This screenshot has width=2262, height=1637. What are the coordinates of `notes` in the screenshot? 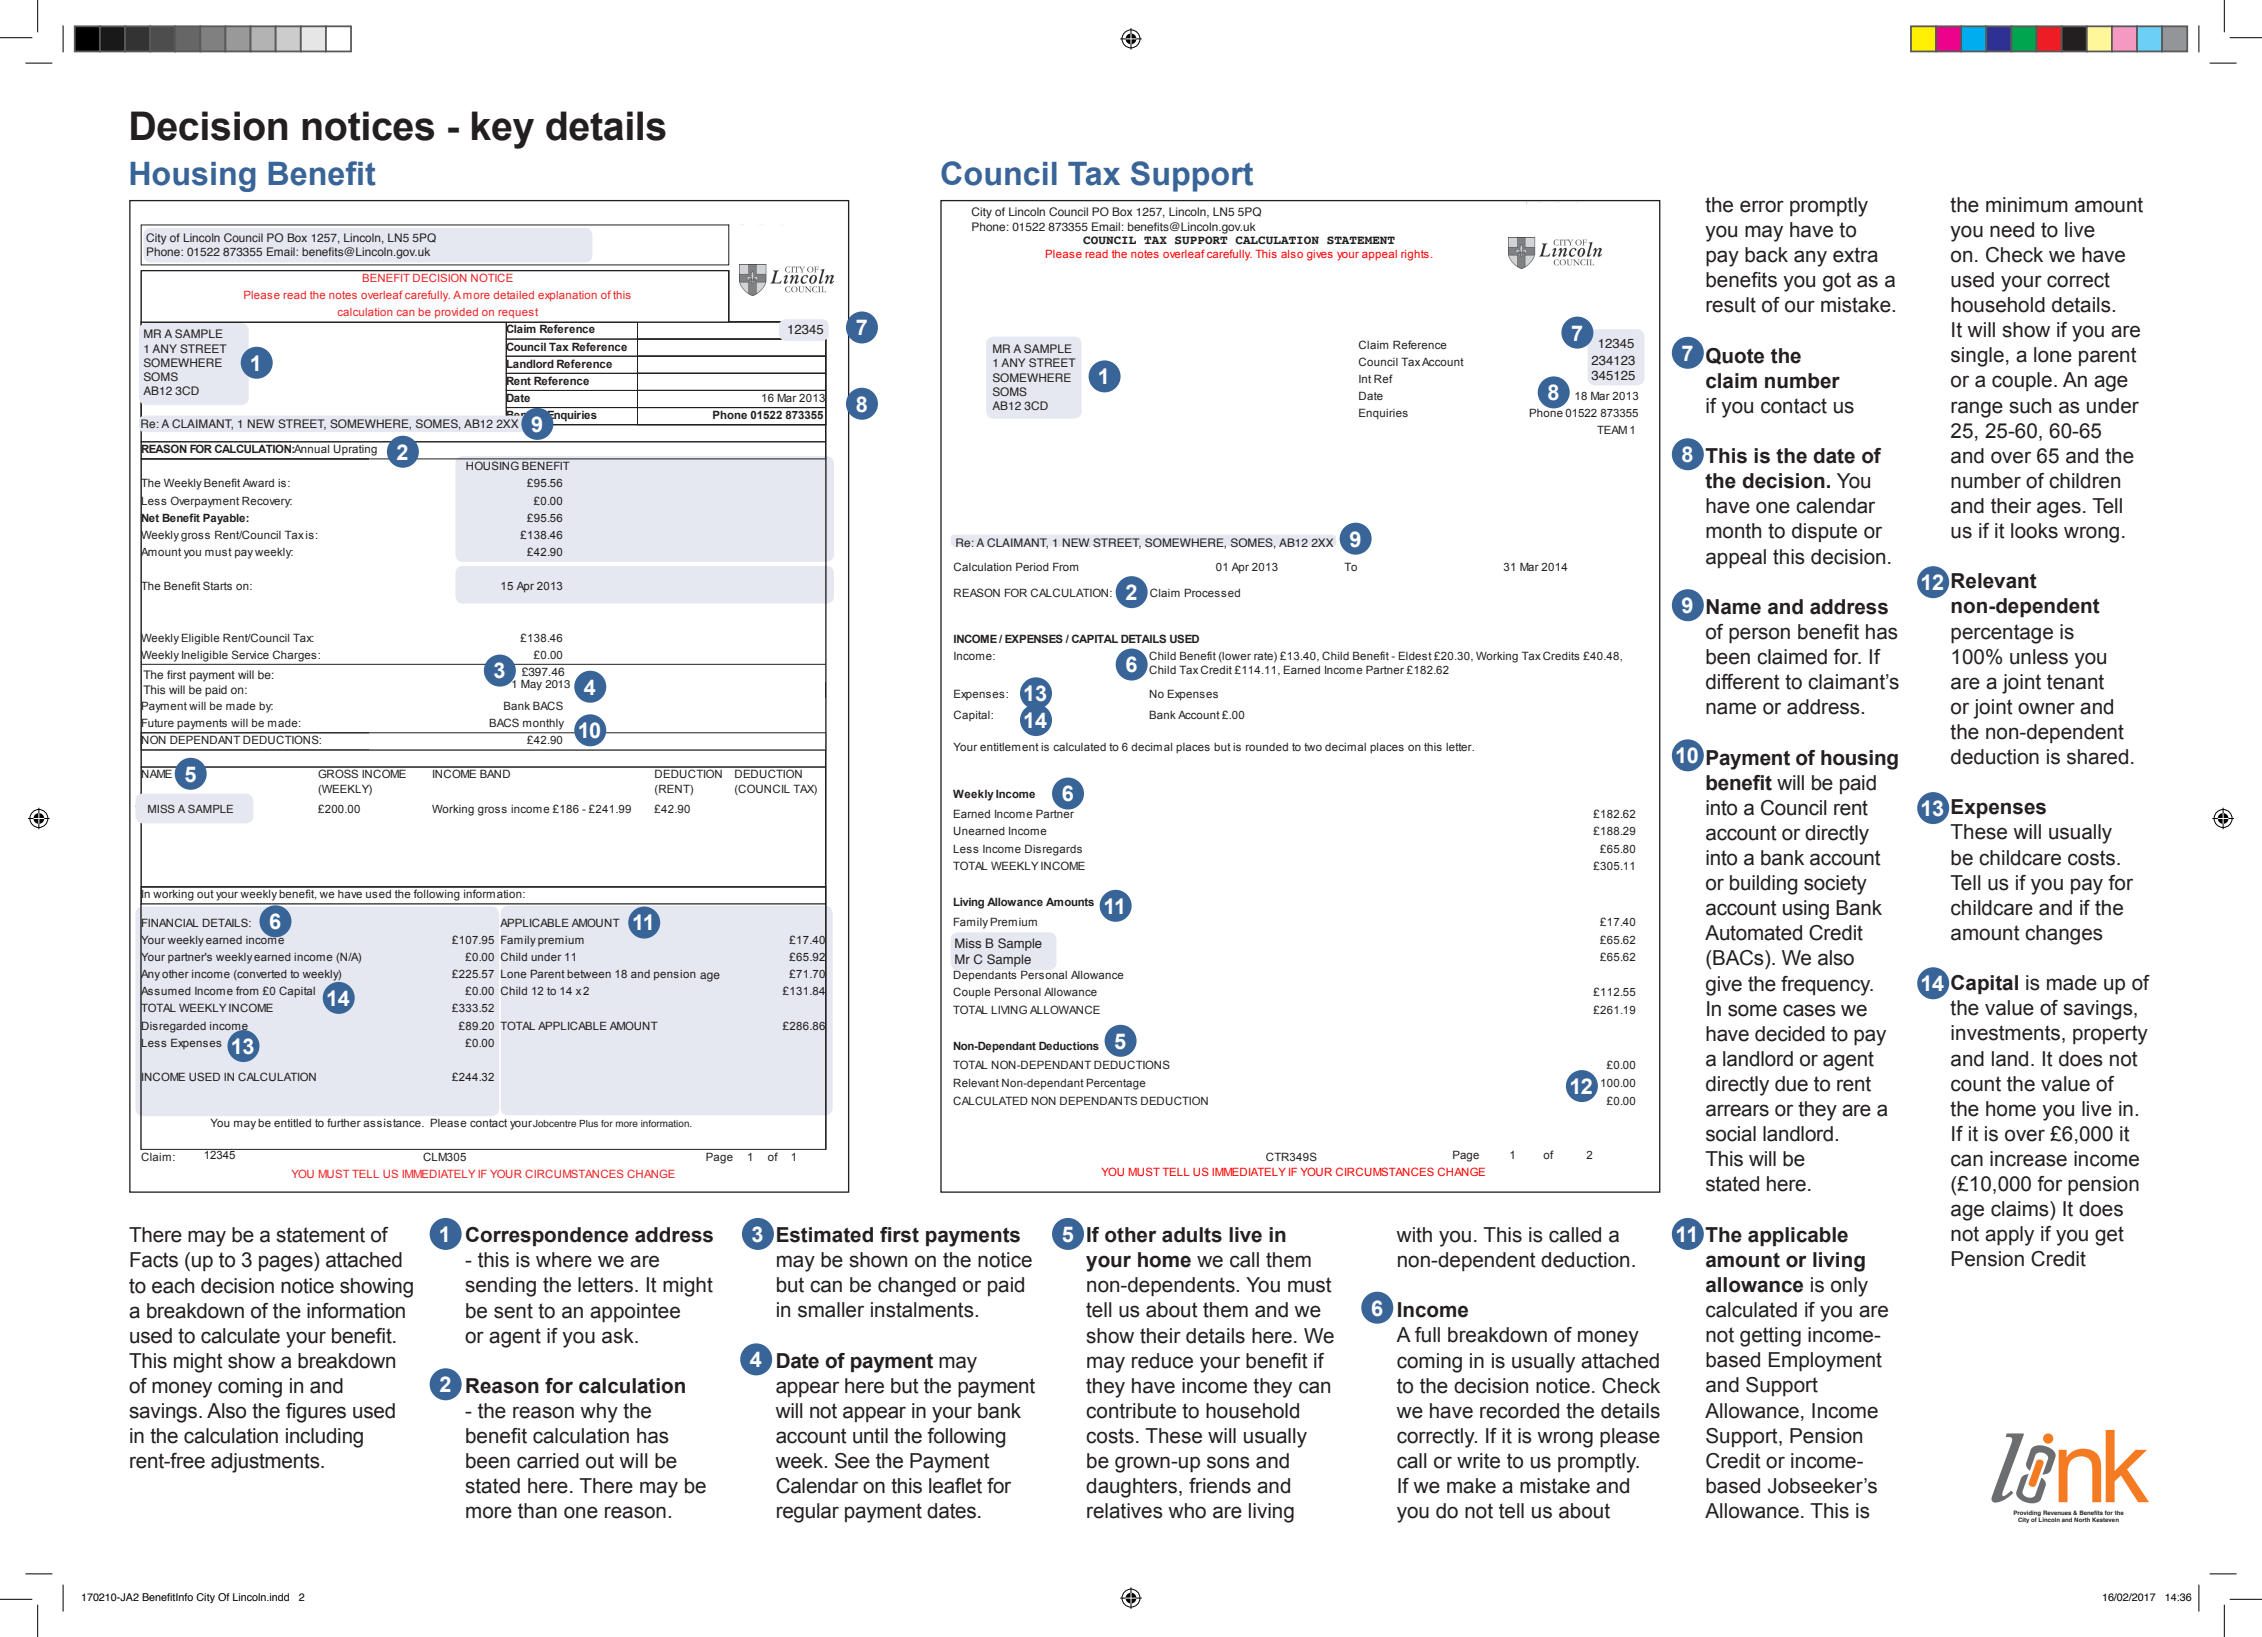 It's located at (1145, 254).
